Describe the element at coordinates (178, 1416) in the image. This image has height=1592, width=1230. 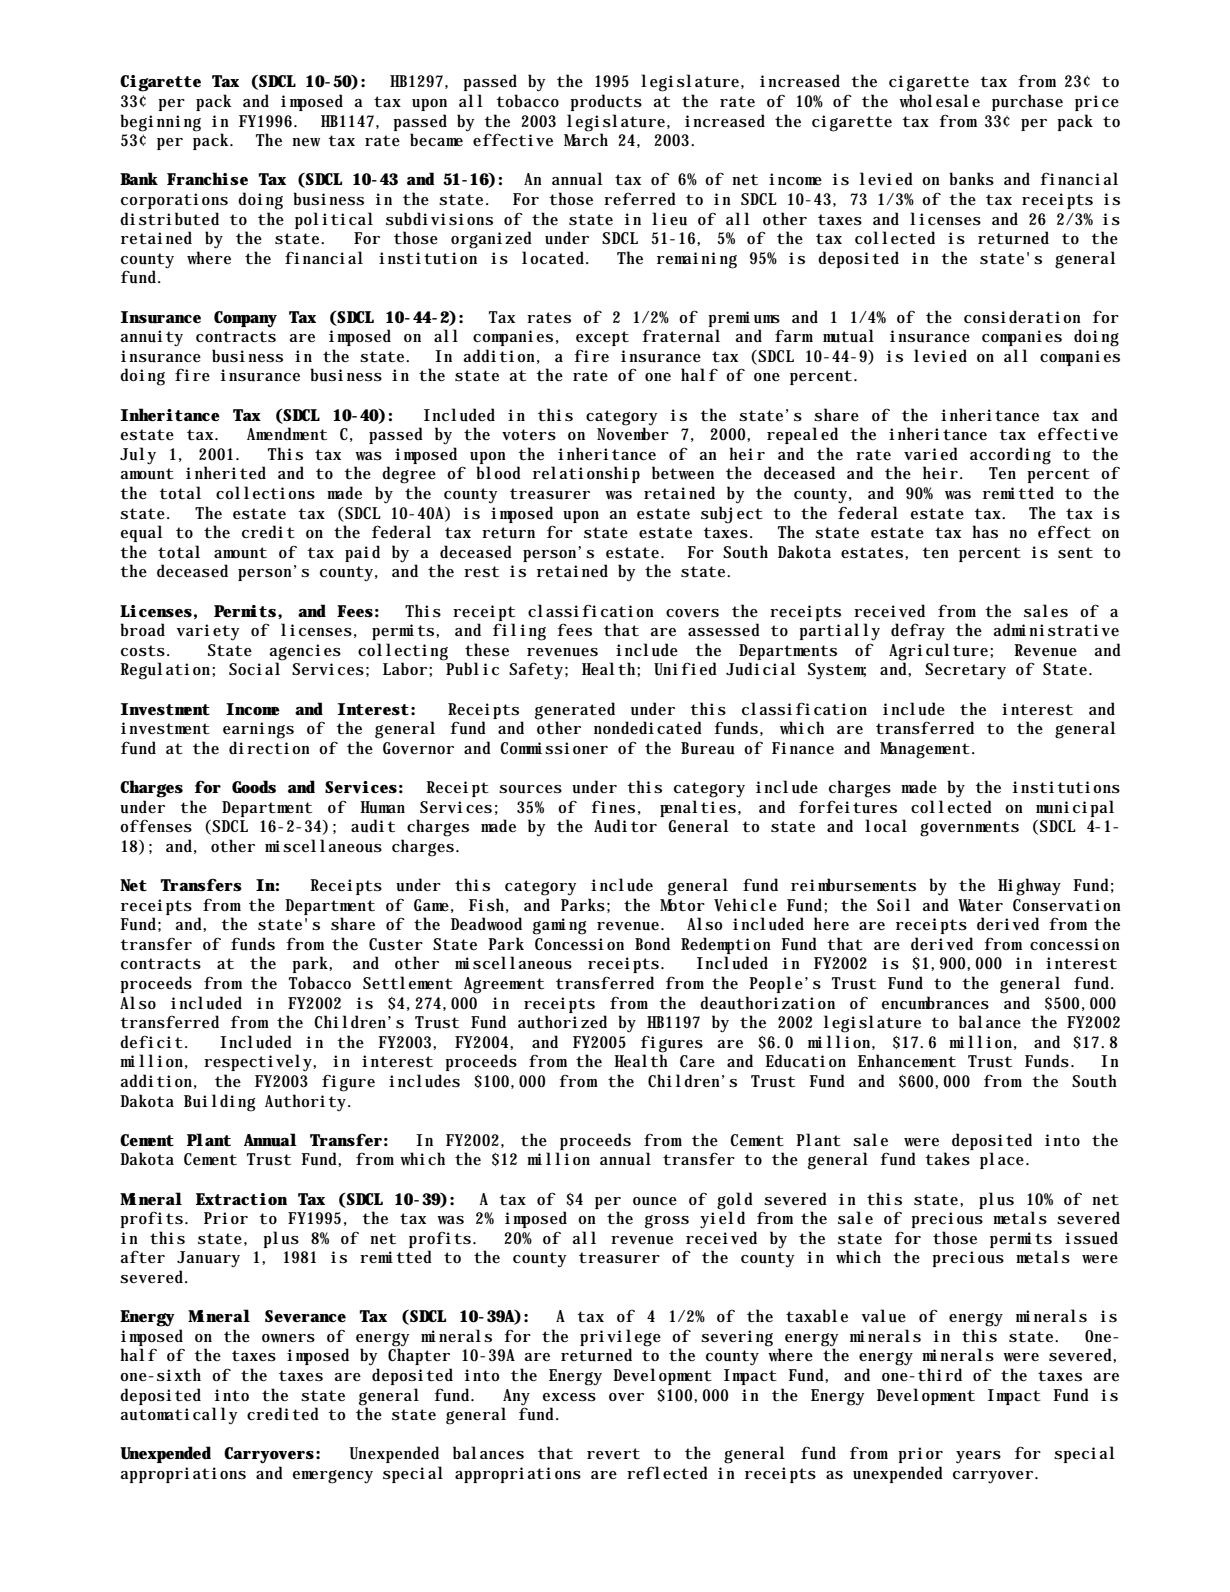
I see `automatically` at that location.
